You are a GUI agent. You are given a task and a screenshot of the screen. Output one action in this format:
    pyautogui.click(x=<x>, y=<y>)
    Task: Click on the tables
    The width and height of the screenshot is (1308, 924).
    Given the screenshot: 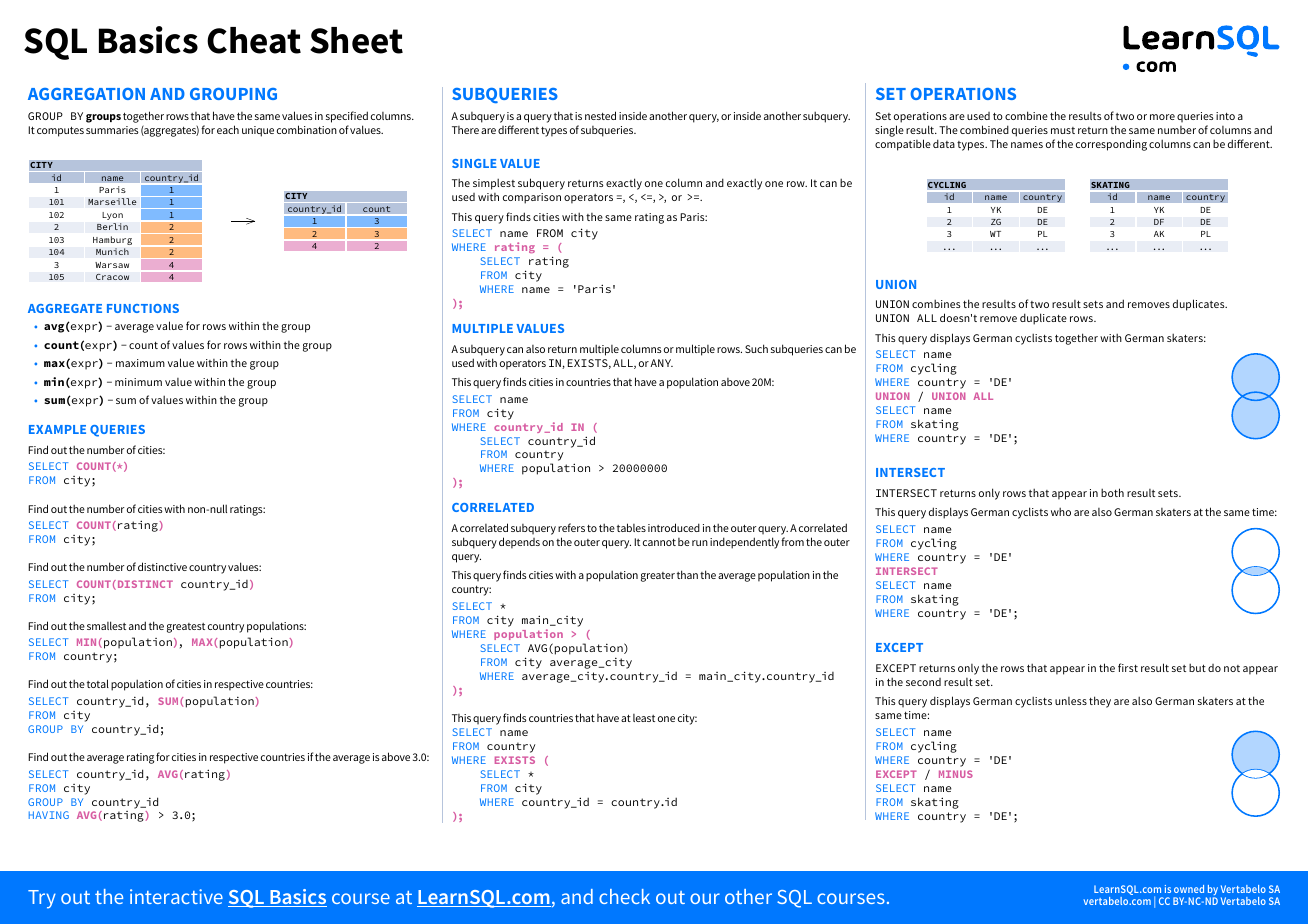 What is the action you would take?
    pyautogui.click(x=631, y=527)
